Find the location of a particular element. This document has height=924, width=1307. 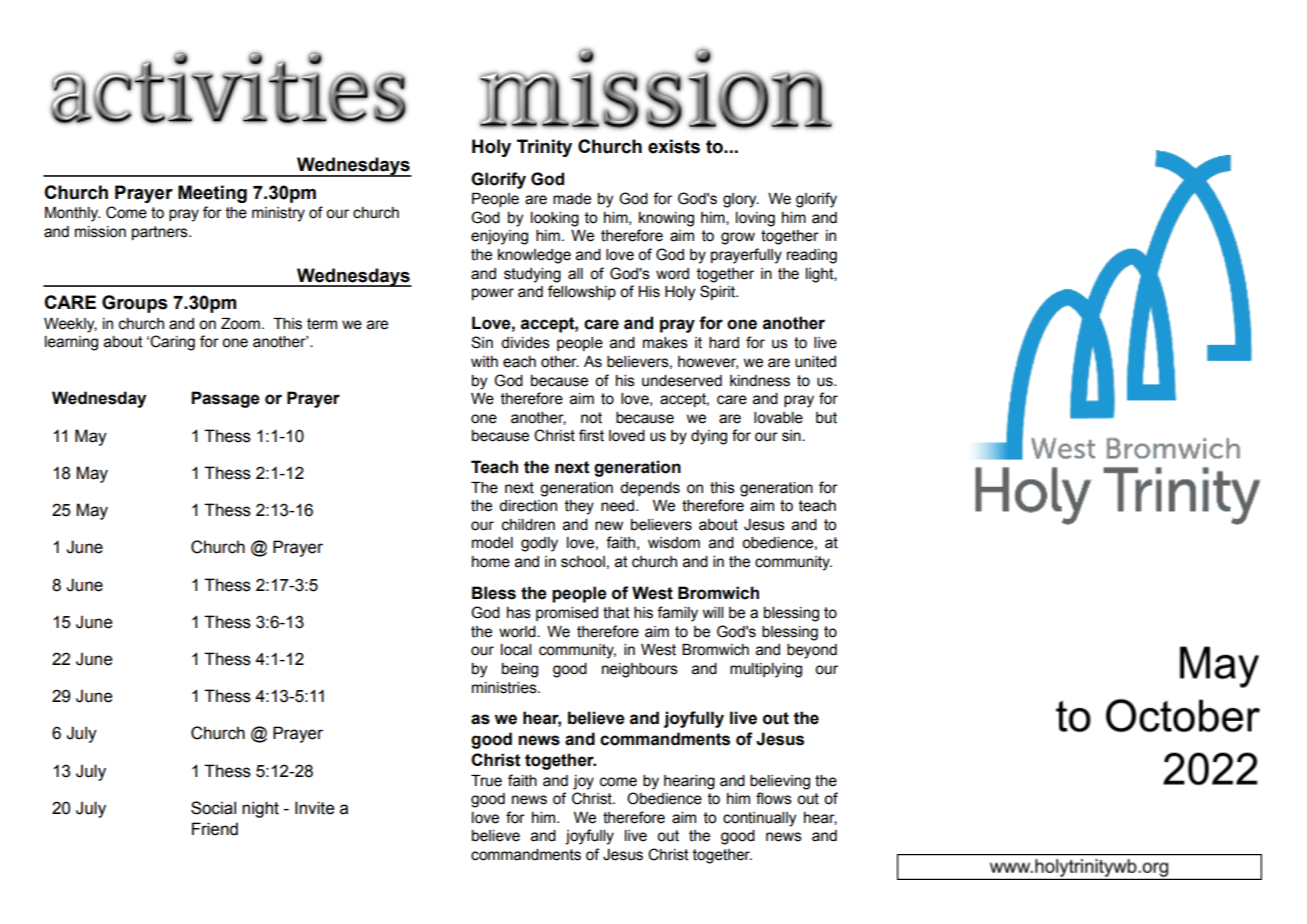

home is located at coordinates (491, 562).
